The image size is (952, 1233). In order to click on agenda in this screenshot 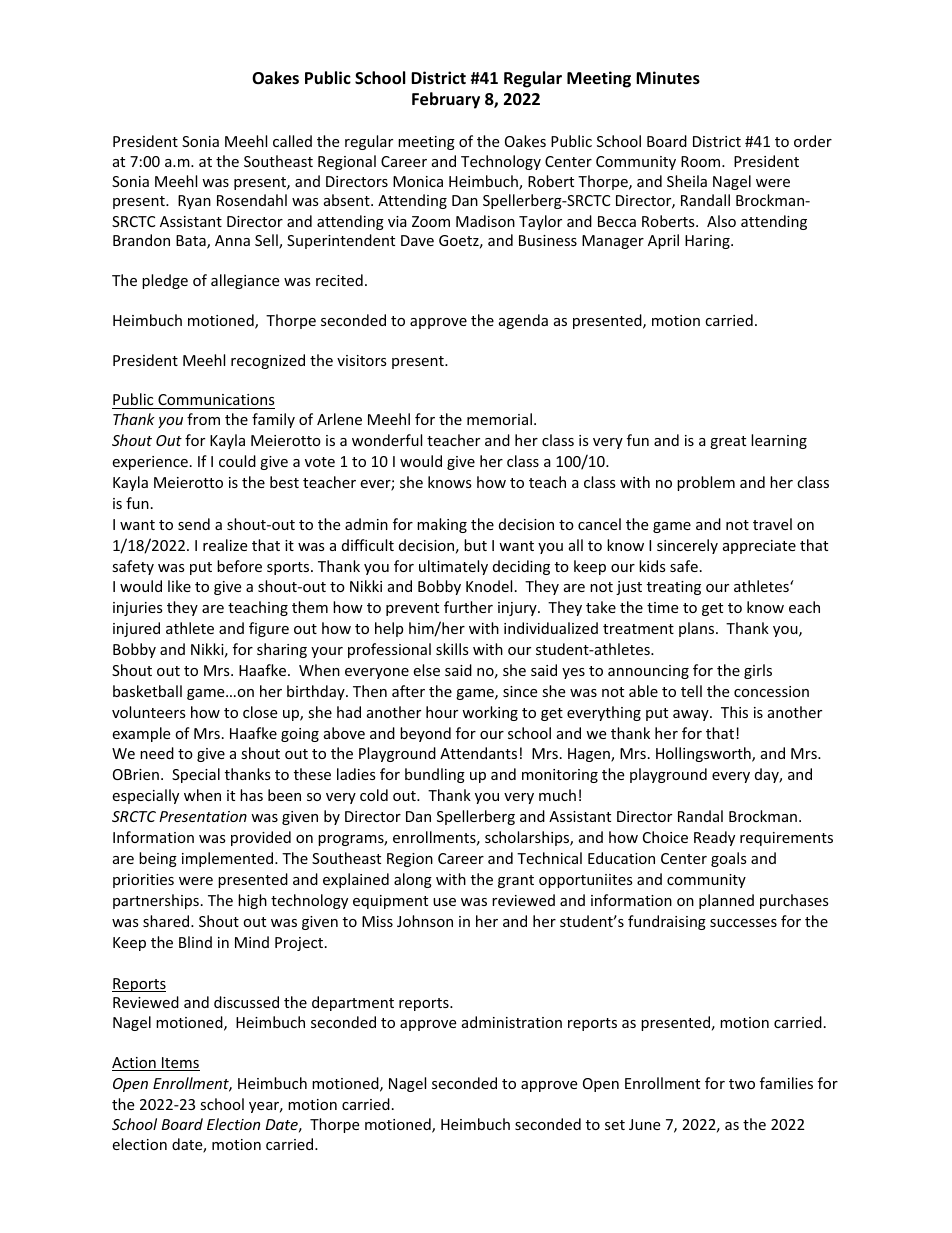, I will do `click(523, 321)`.
